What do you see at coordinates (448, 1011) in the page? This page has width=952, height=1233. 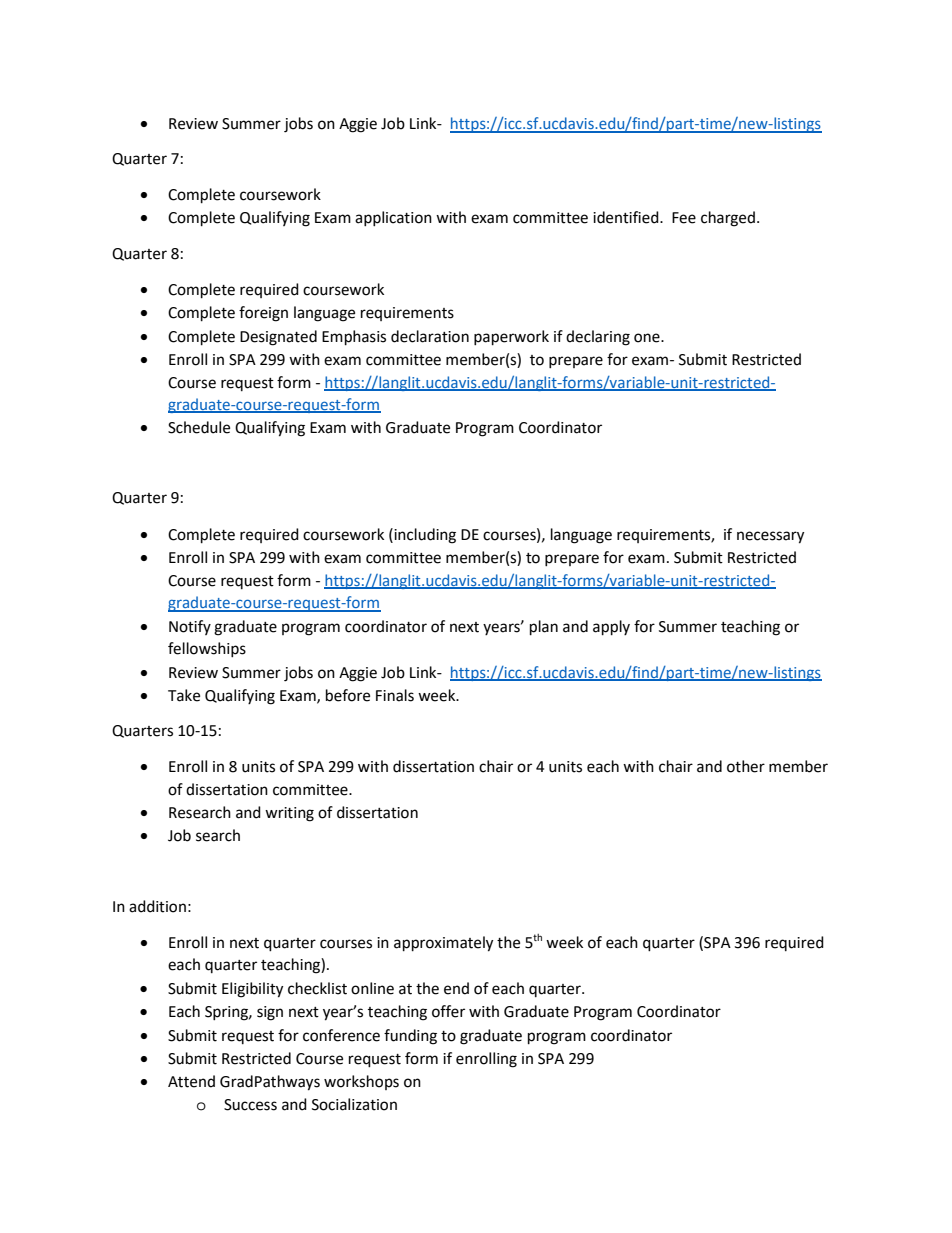 I see `offer` at bounding box center [448, 1011].
